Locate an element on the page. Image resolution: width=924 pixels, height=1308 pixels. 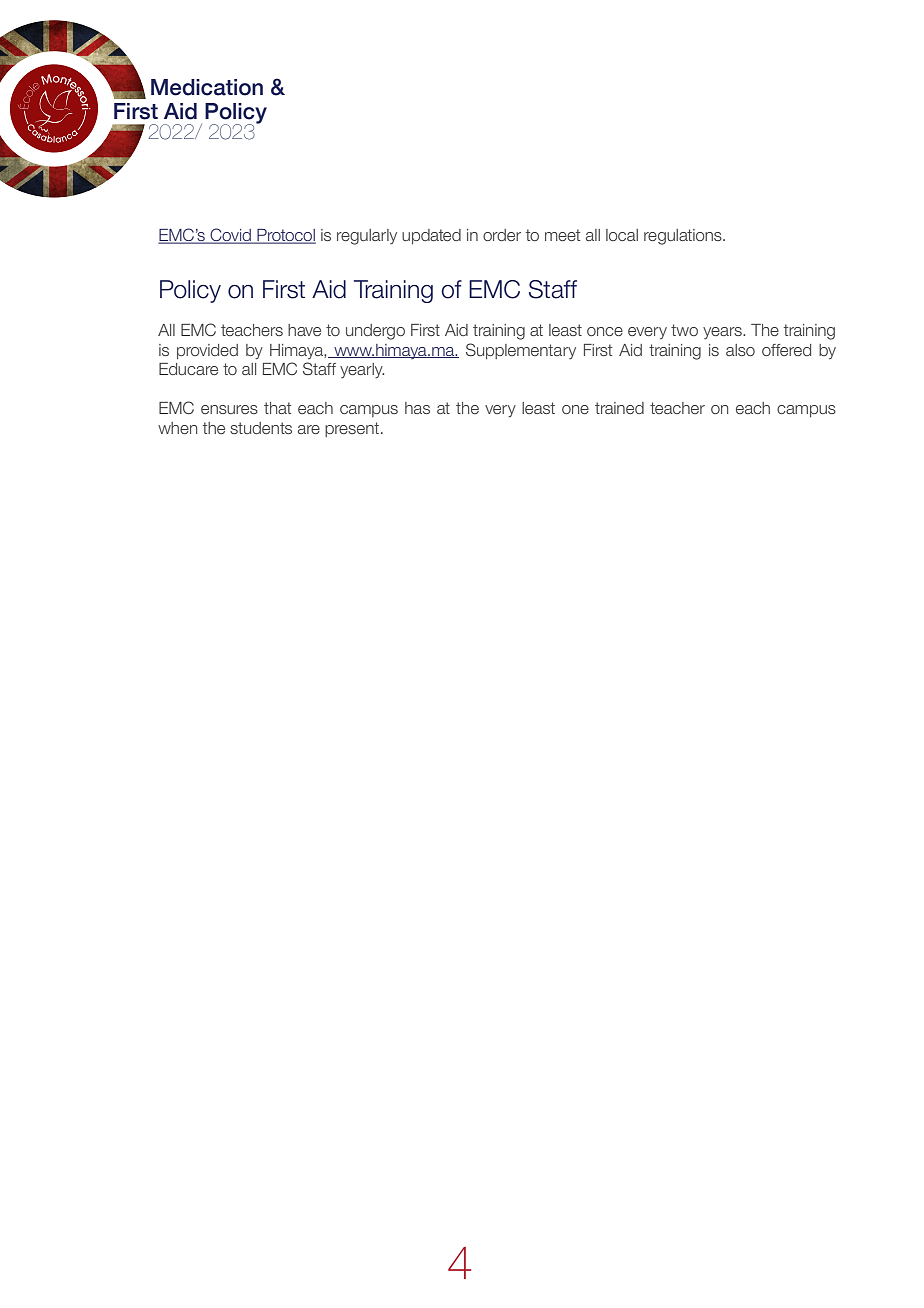
order is located at coordinates (502, 235).
